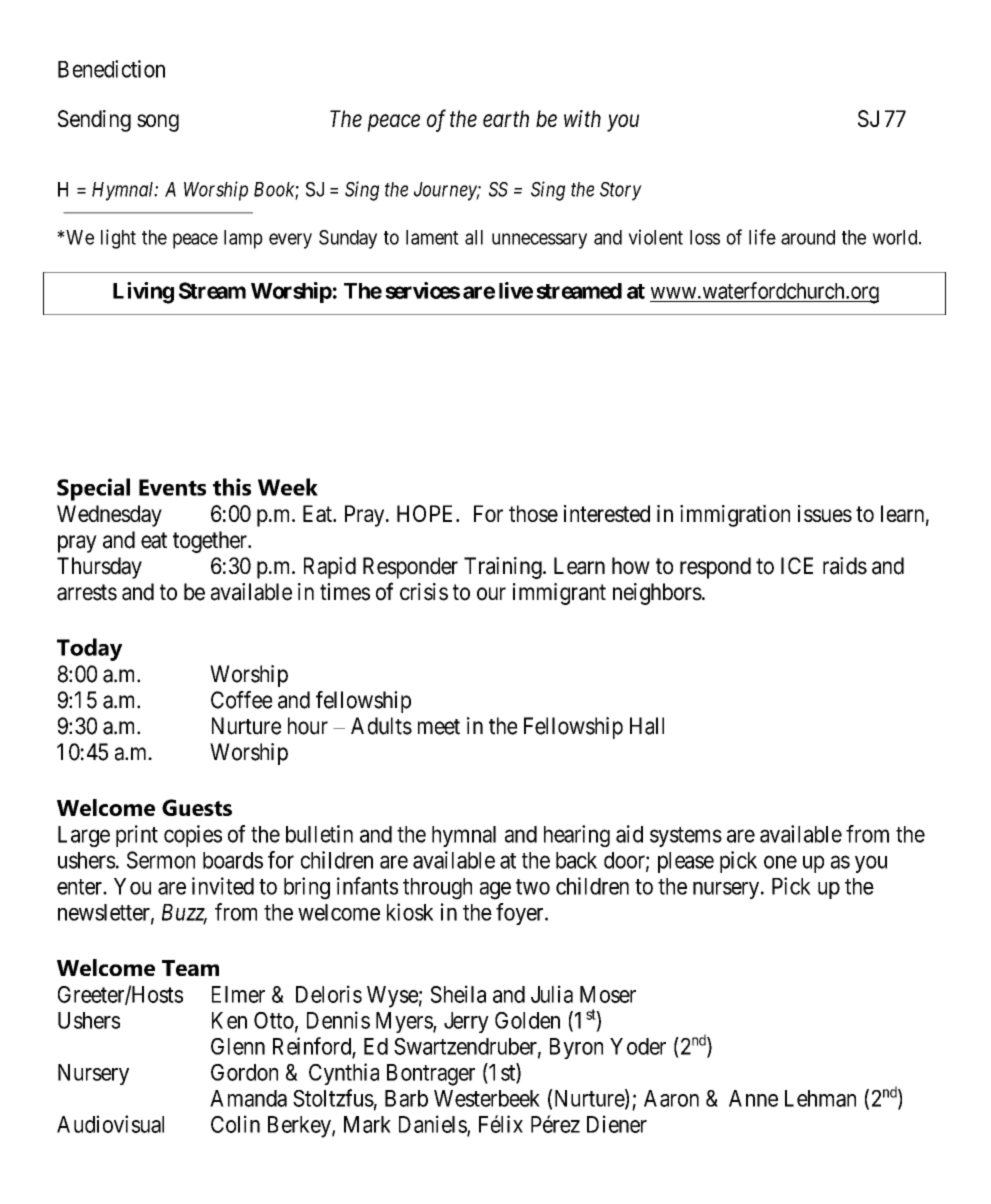  What do you see at coordinates (582, 118) in the screenshot?
I see `with` at bounding box center [582, 118].
